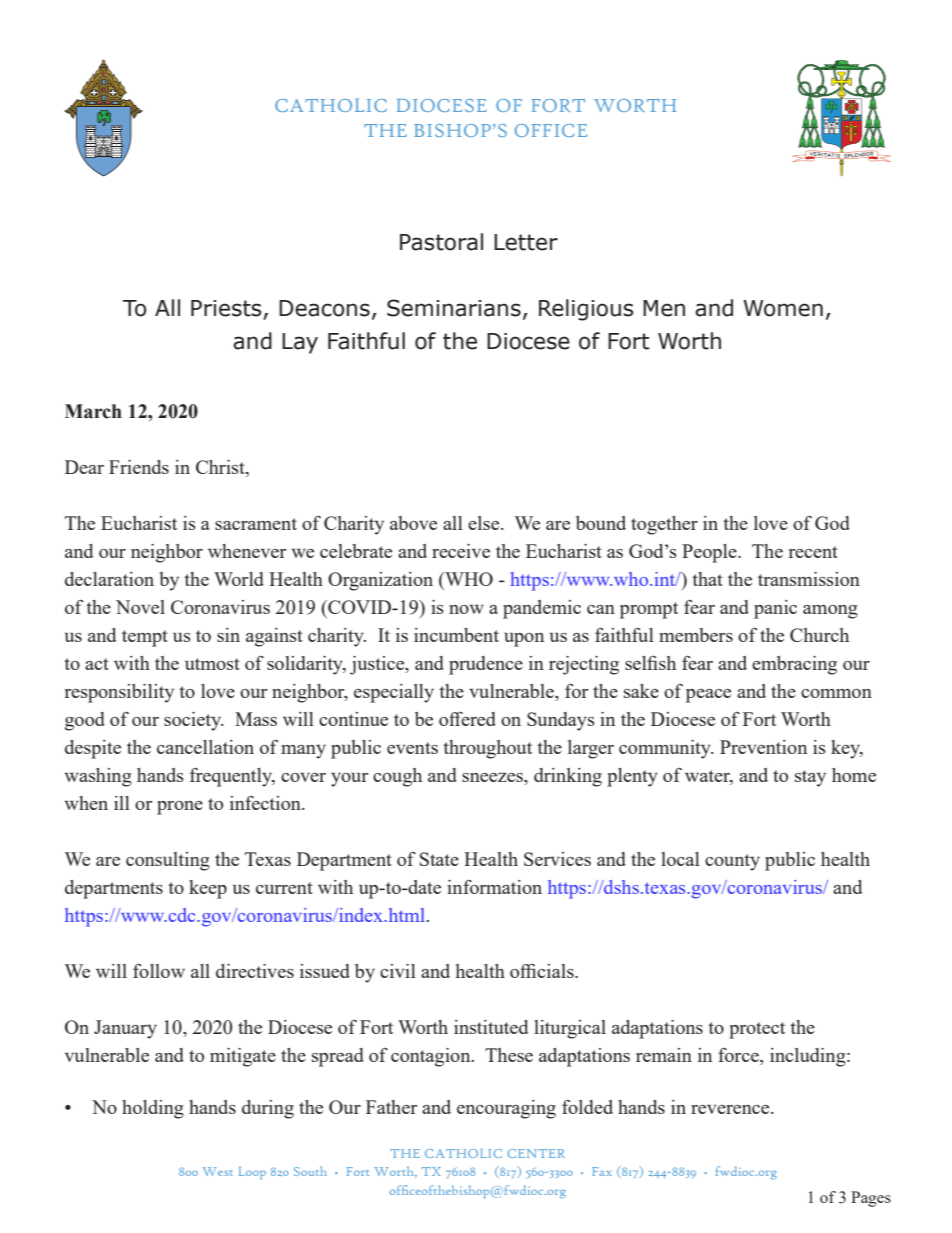 This screenshot has width=952, height=1233. Describe the element at coordinates (139, 467) in the screenshot. I see `Friends` at that location.
